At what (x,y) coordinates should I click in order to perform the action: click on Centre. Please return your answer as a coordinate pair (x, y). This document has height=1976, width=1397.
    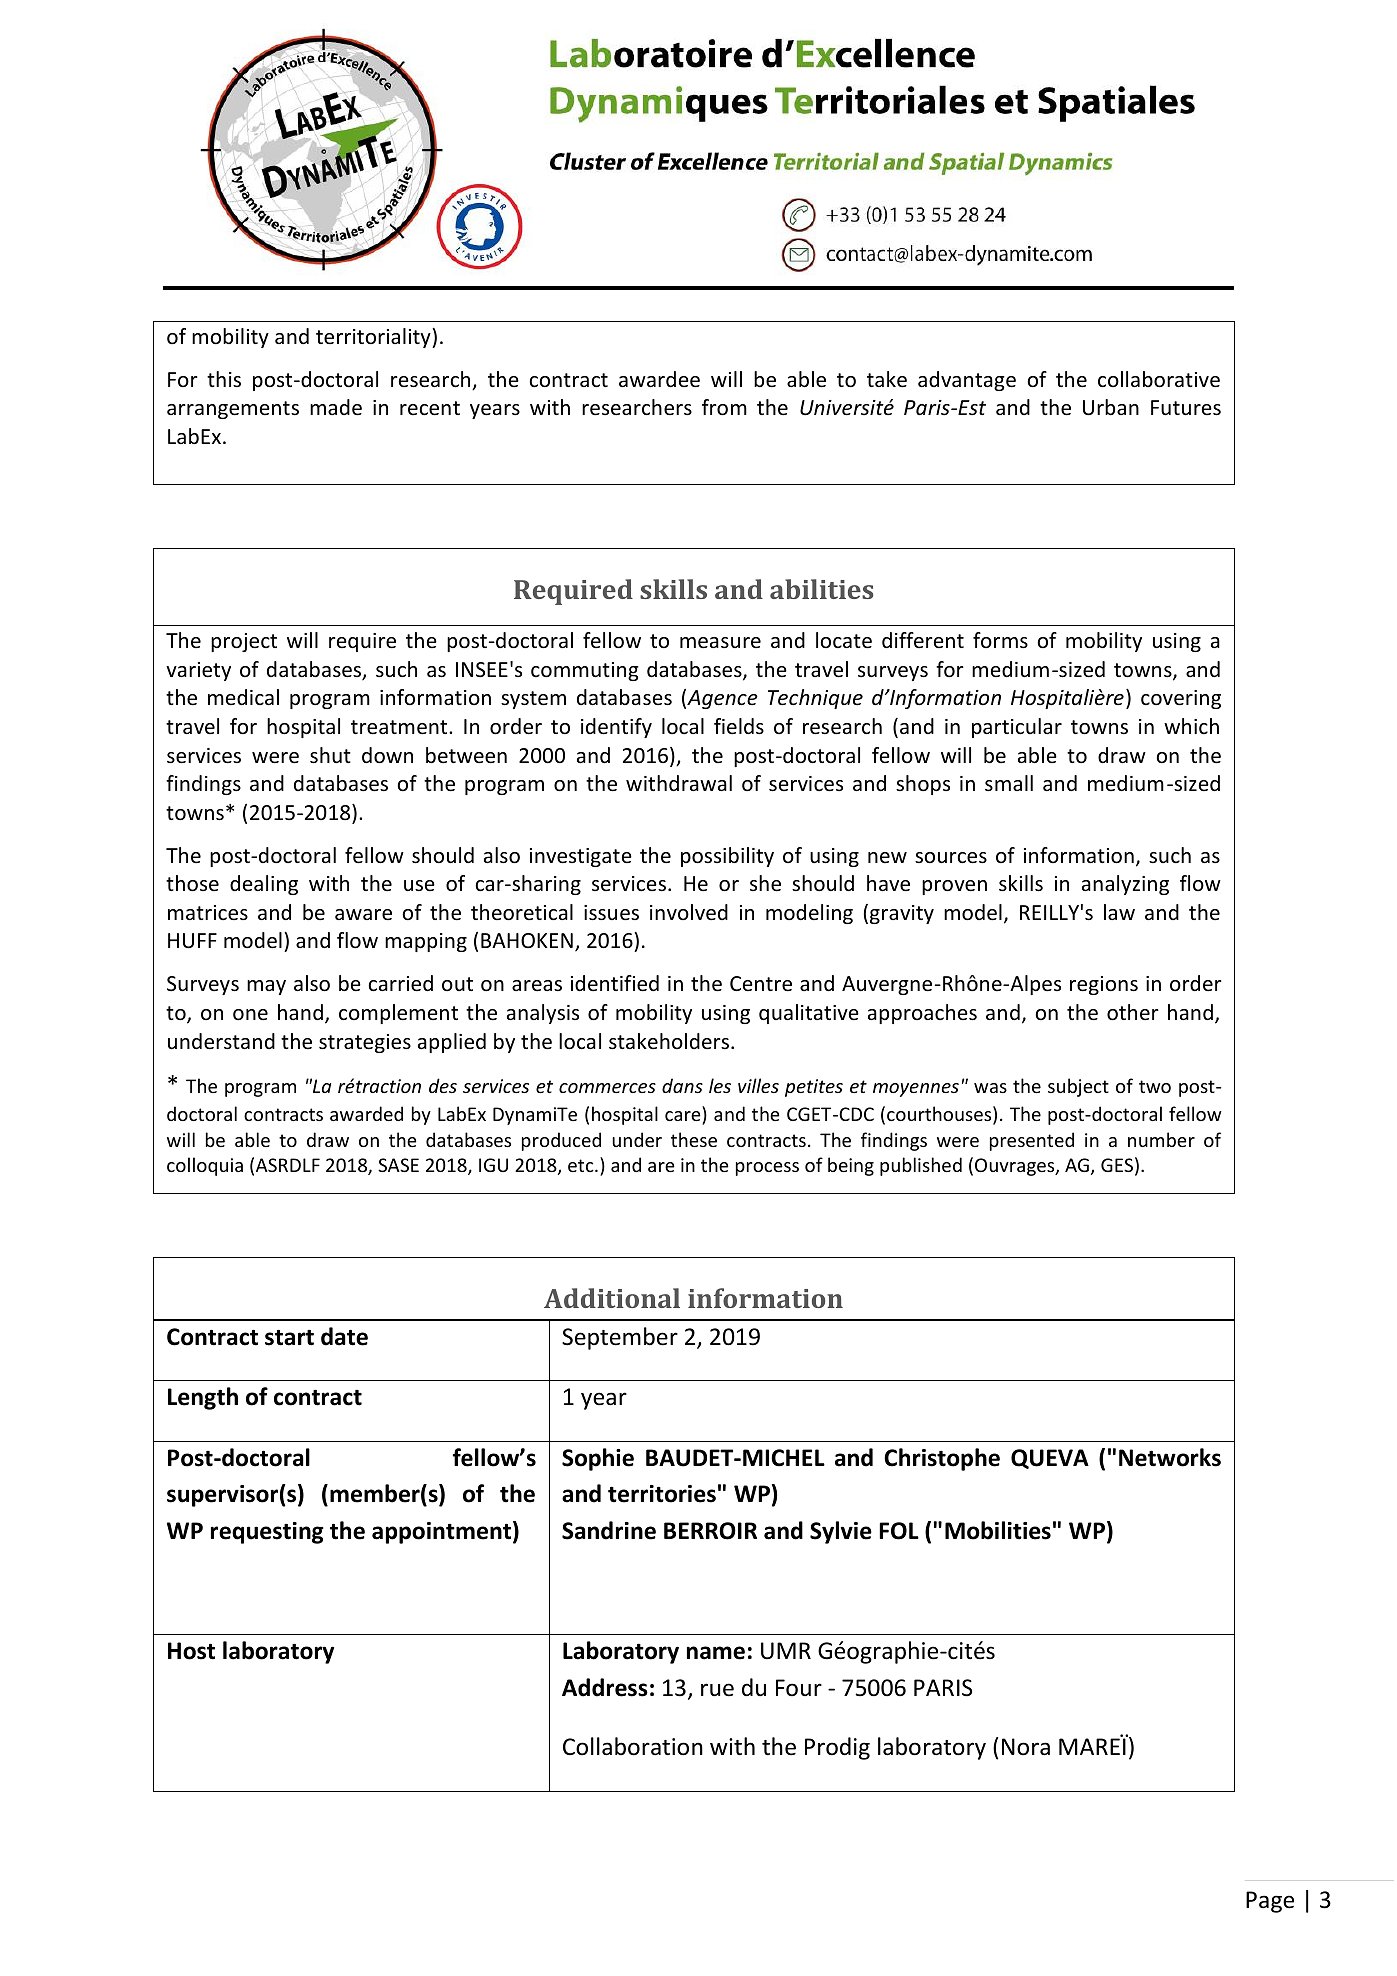
    Looking at the image, I should click on (761, 984).
